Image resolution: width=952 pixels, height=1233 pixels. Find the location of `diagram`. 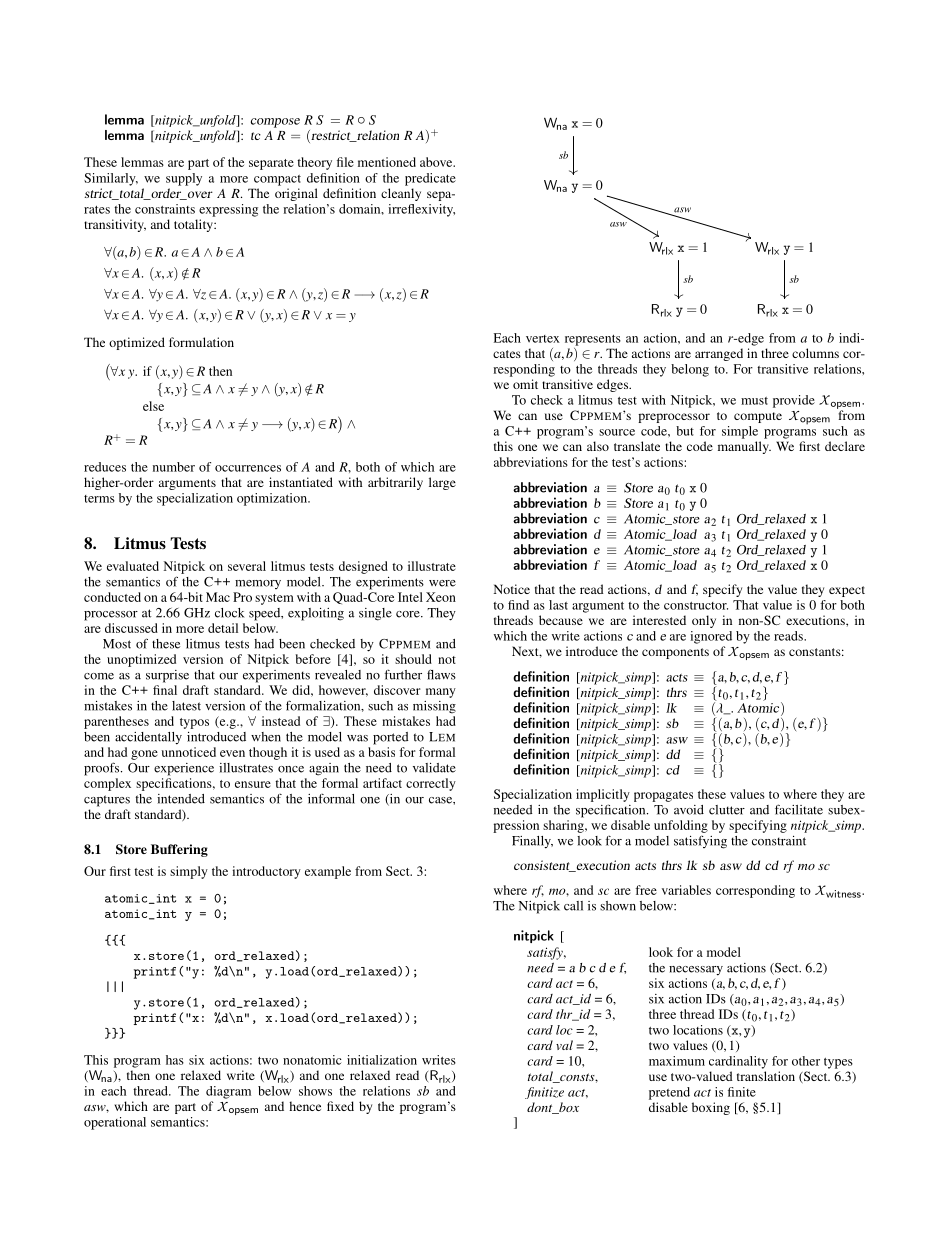

diagram is located at coordinates (228, 1092).
